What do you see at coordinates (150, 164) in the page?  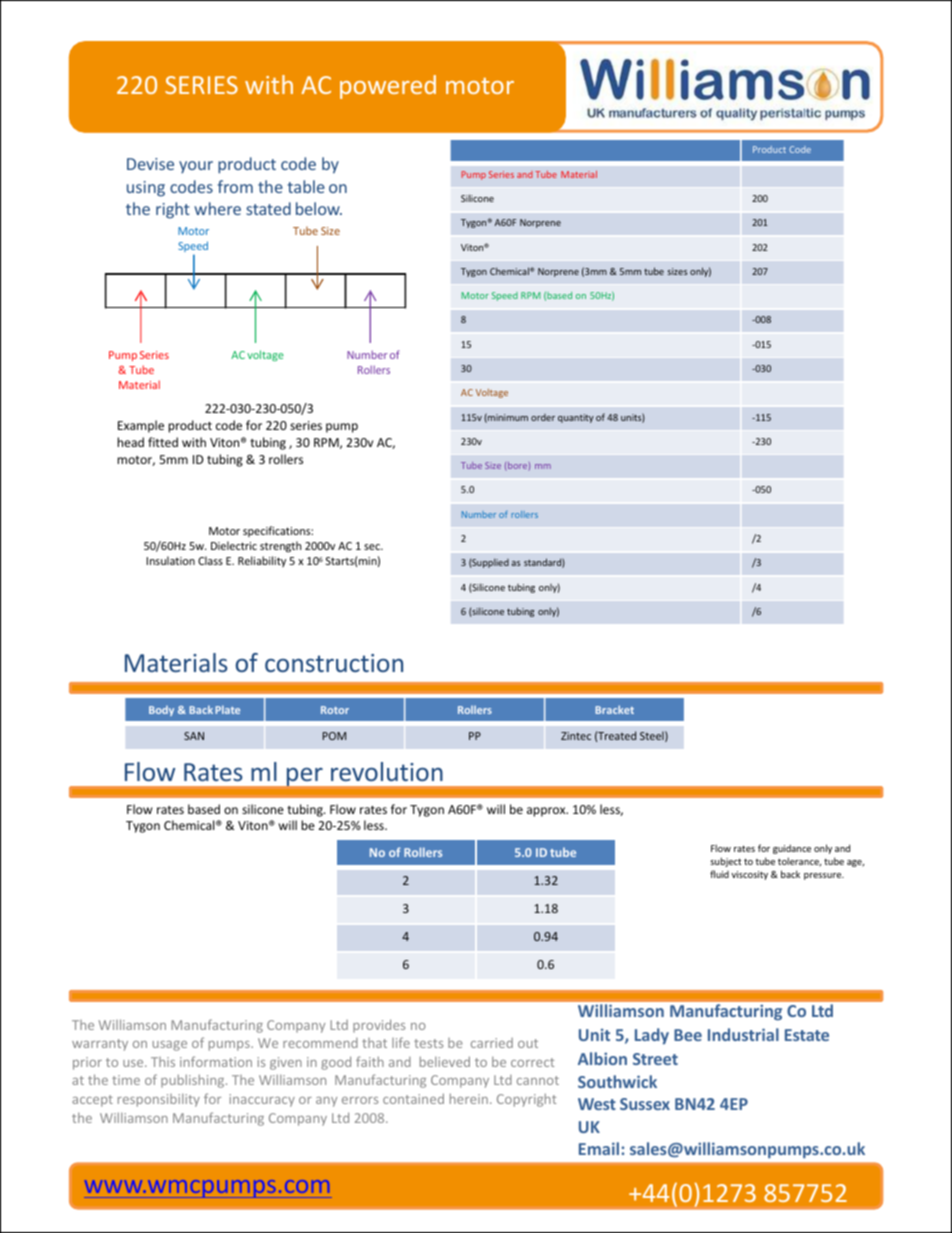 I see `Devise` at bounding box center [150, 164].
